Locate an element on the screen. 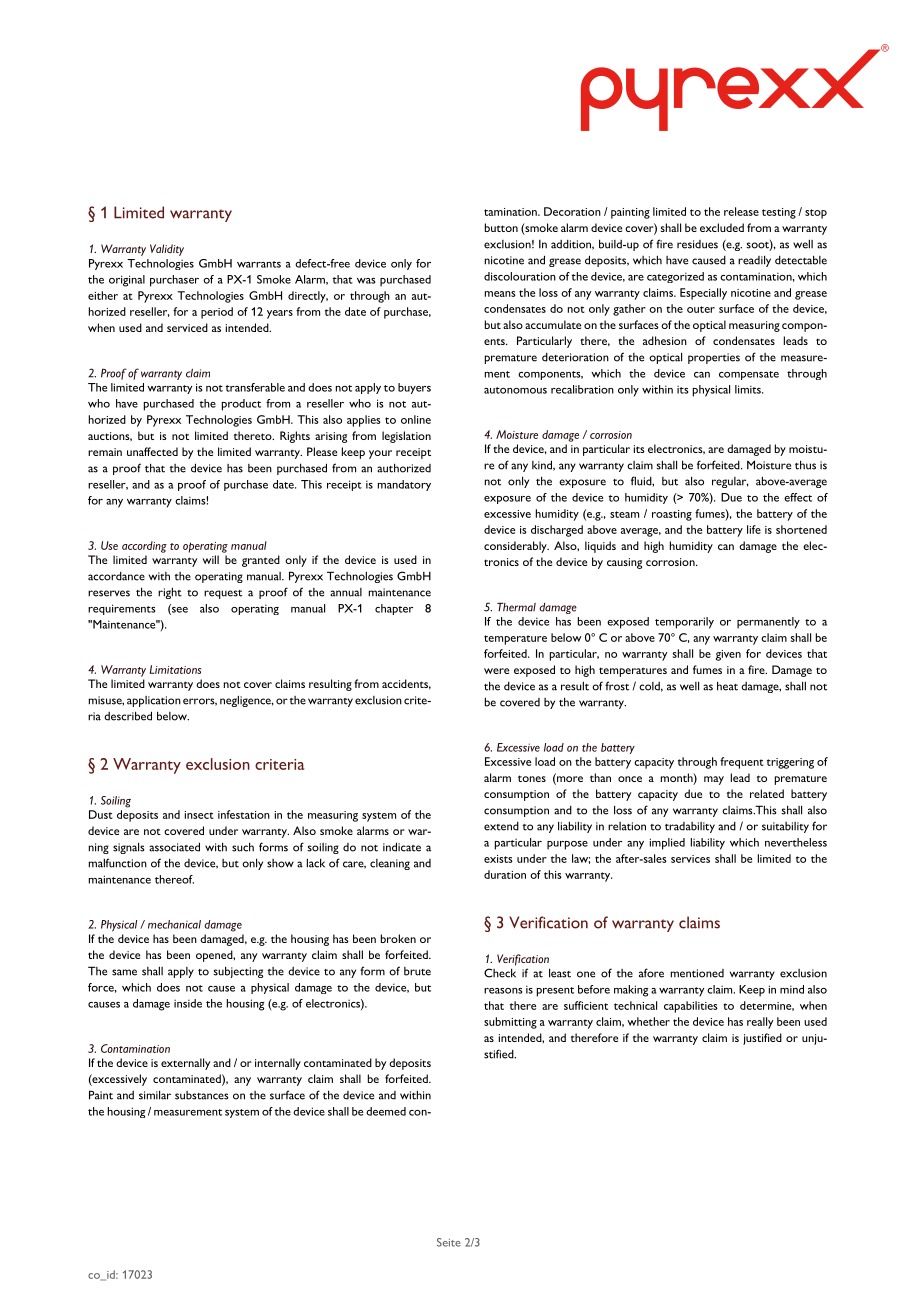  regular is located at coordinates (730, 482).
